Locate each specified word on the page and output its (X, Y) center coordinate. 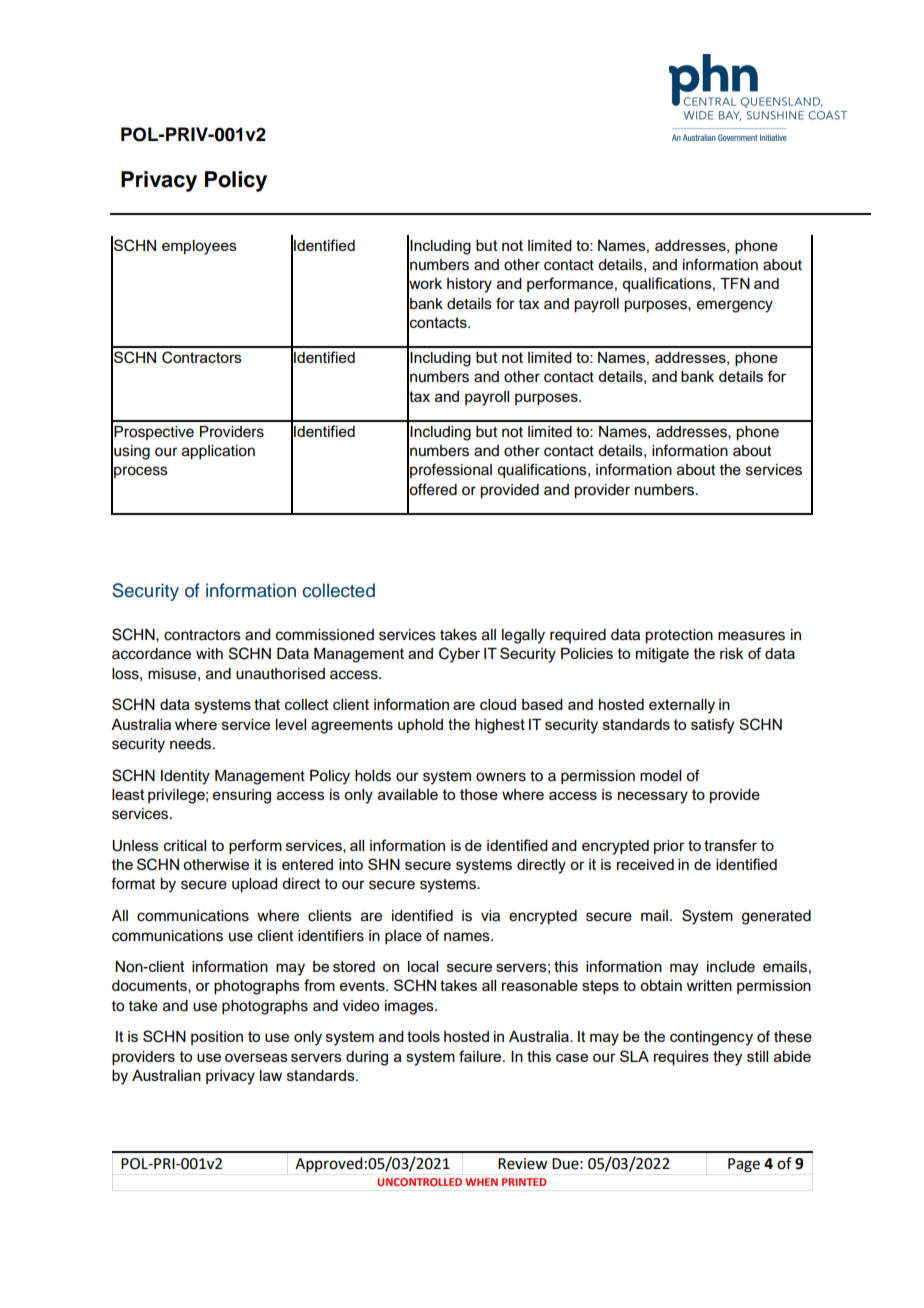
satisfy (712, 726)
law (271, 1075)
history (469, 285)
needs (192, 744)
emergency (735, 306)
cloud (498, 704)
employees (199, 247)
